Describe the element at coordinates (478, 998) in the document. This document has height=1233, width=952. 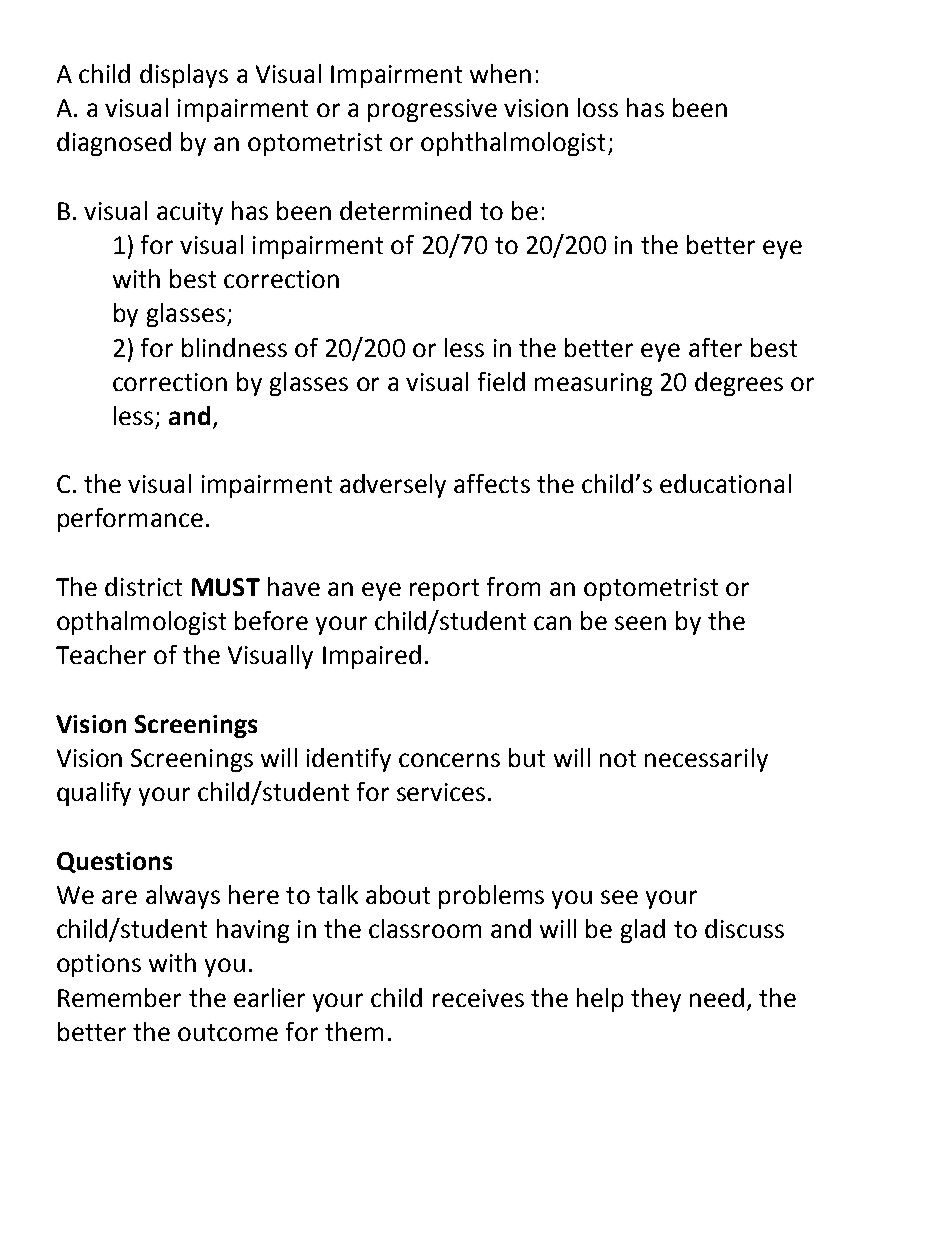
I see `receives` at that location.
